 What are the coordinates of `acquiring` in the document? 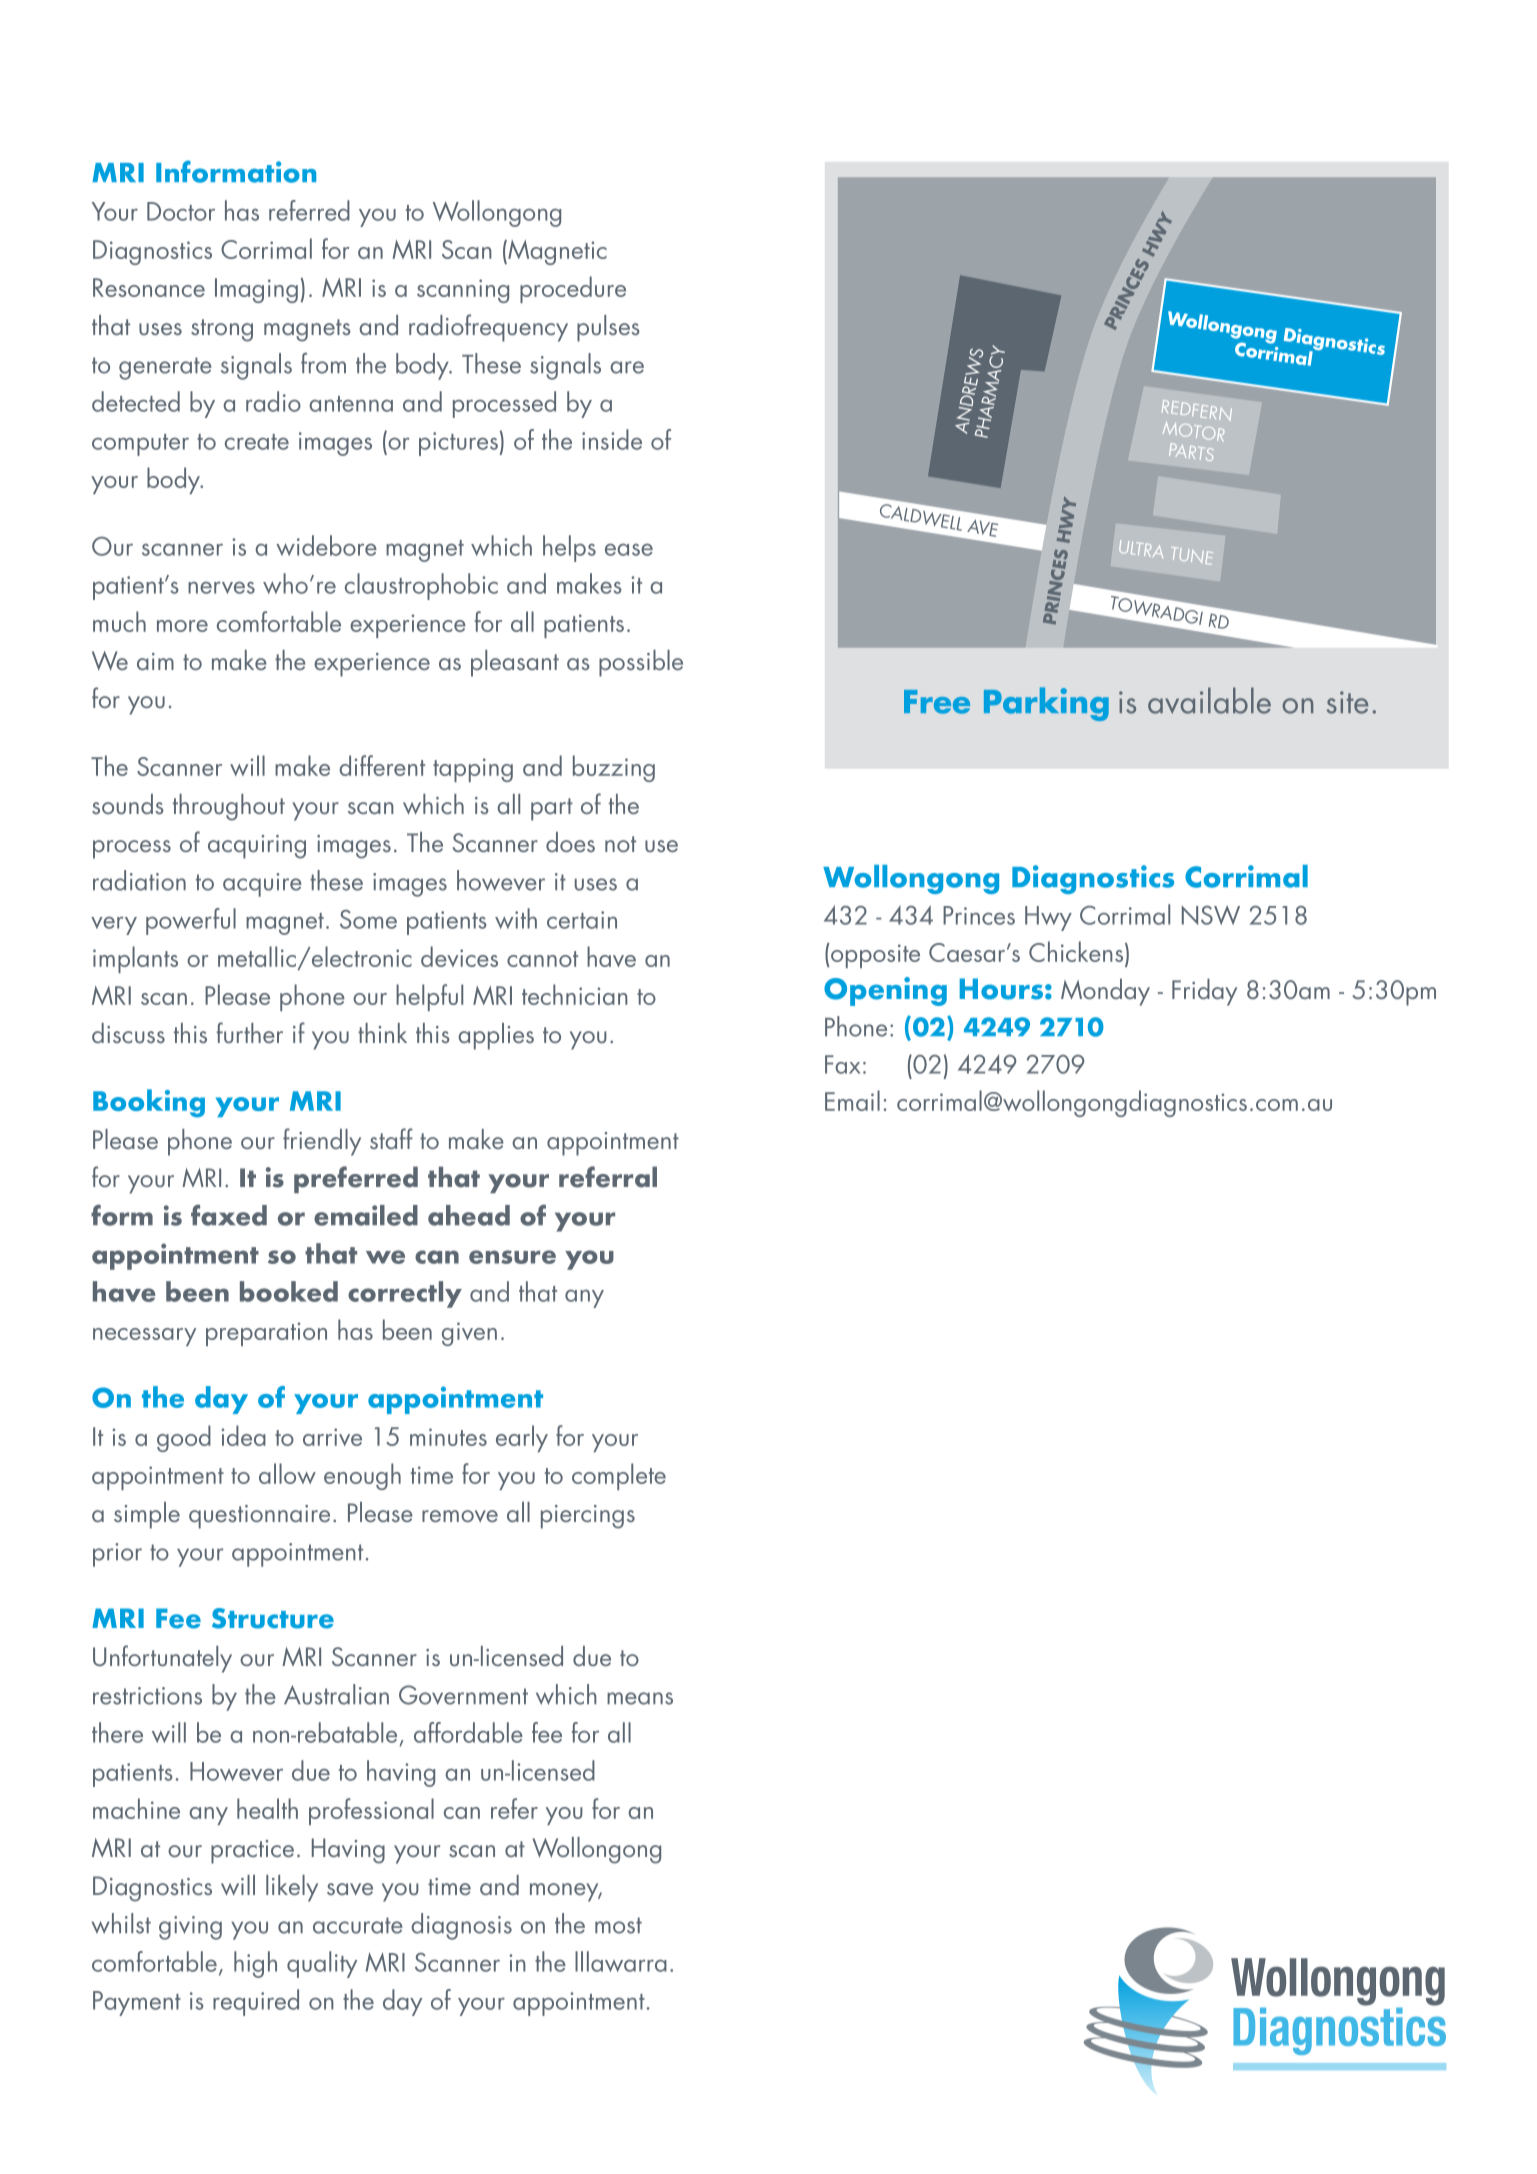 It's located at (257, 847).
